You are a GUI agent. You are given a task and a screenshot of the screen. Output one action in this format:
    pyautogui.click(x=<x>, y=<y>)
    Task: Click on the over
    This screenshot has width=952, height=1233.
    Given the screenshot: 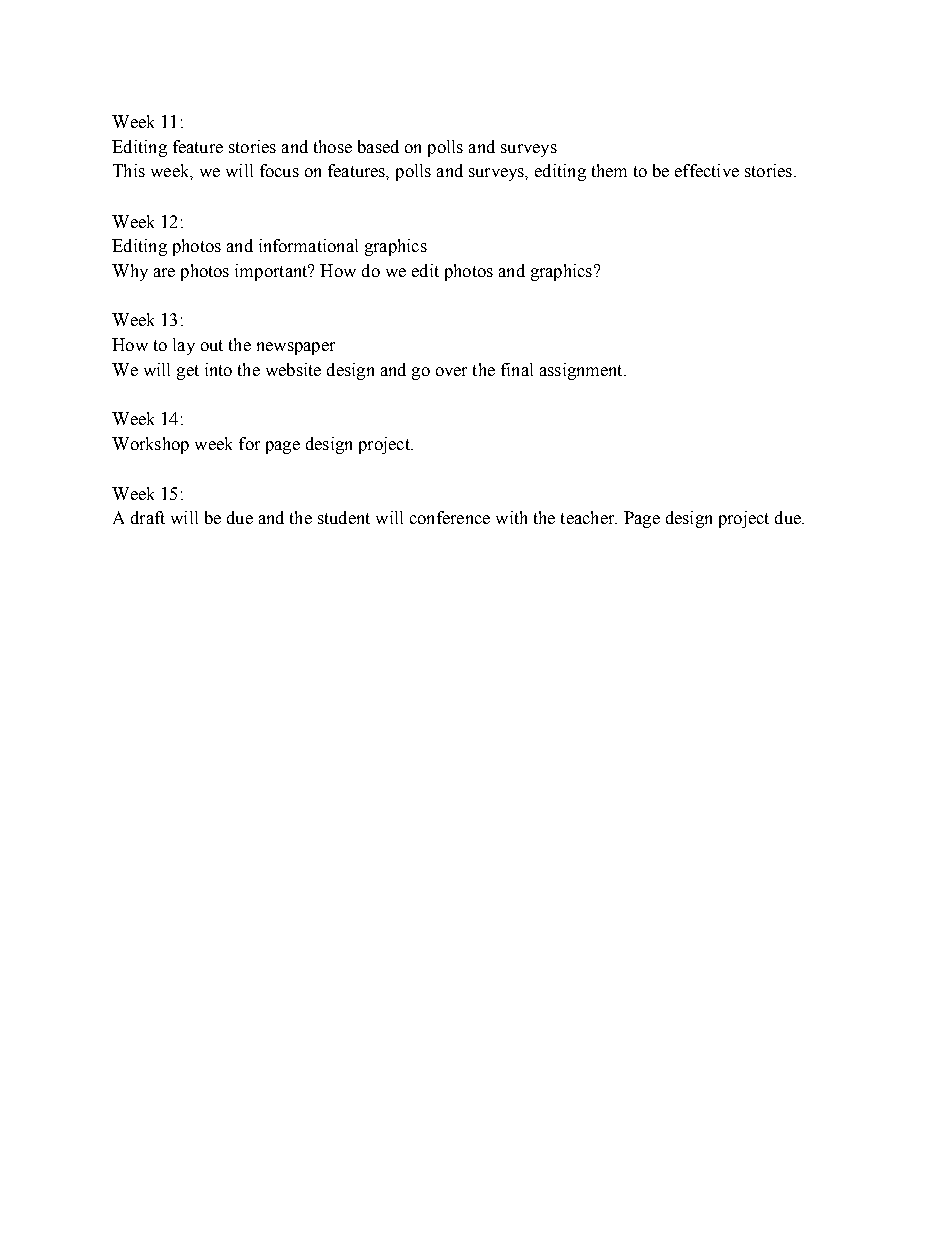 What is the action you would take?
    pyautogui.click(x=451, y=371)
